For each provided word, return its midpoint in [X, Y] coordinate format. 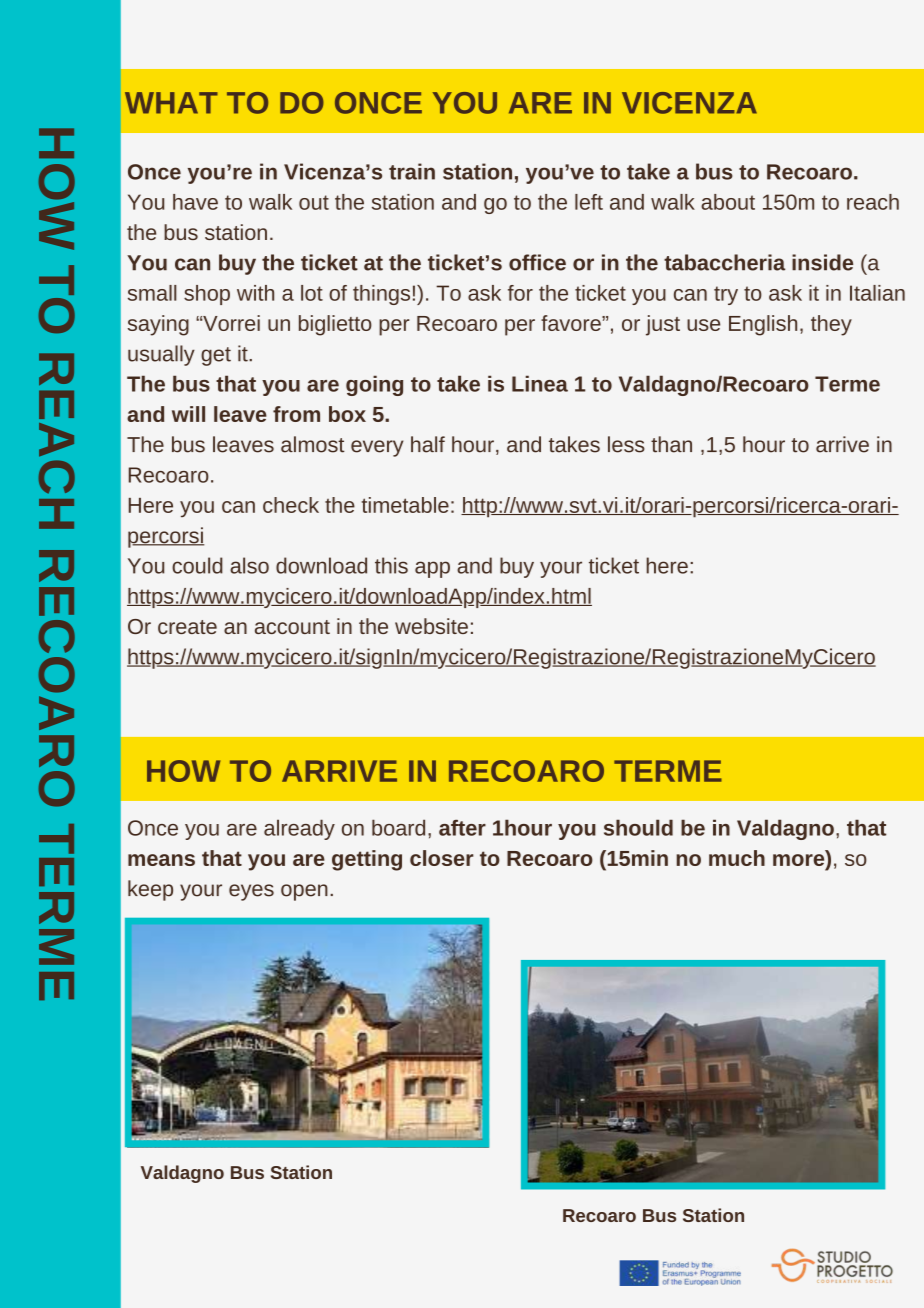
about [728, 202]
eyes [251, 892]
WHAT [171, 103]
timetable [405, 505]
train [412, 171]
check [291, 505]
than [671, 444]
